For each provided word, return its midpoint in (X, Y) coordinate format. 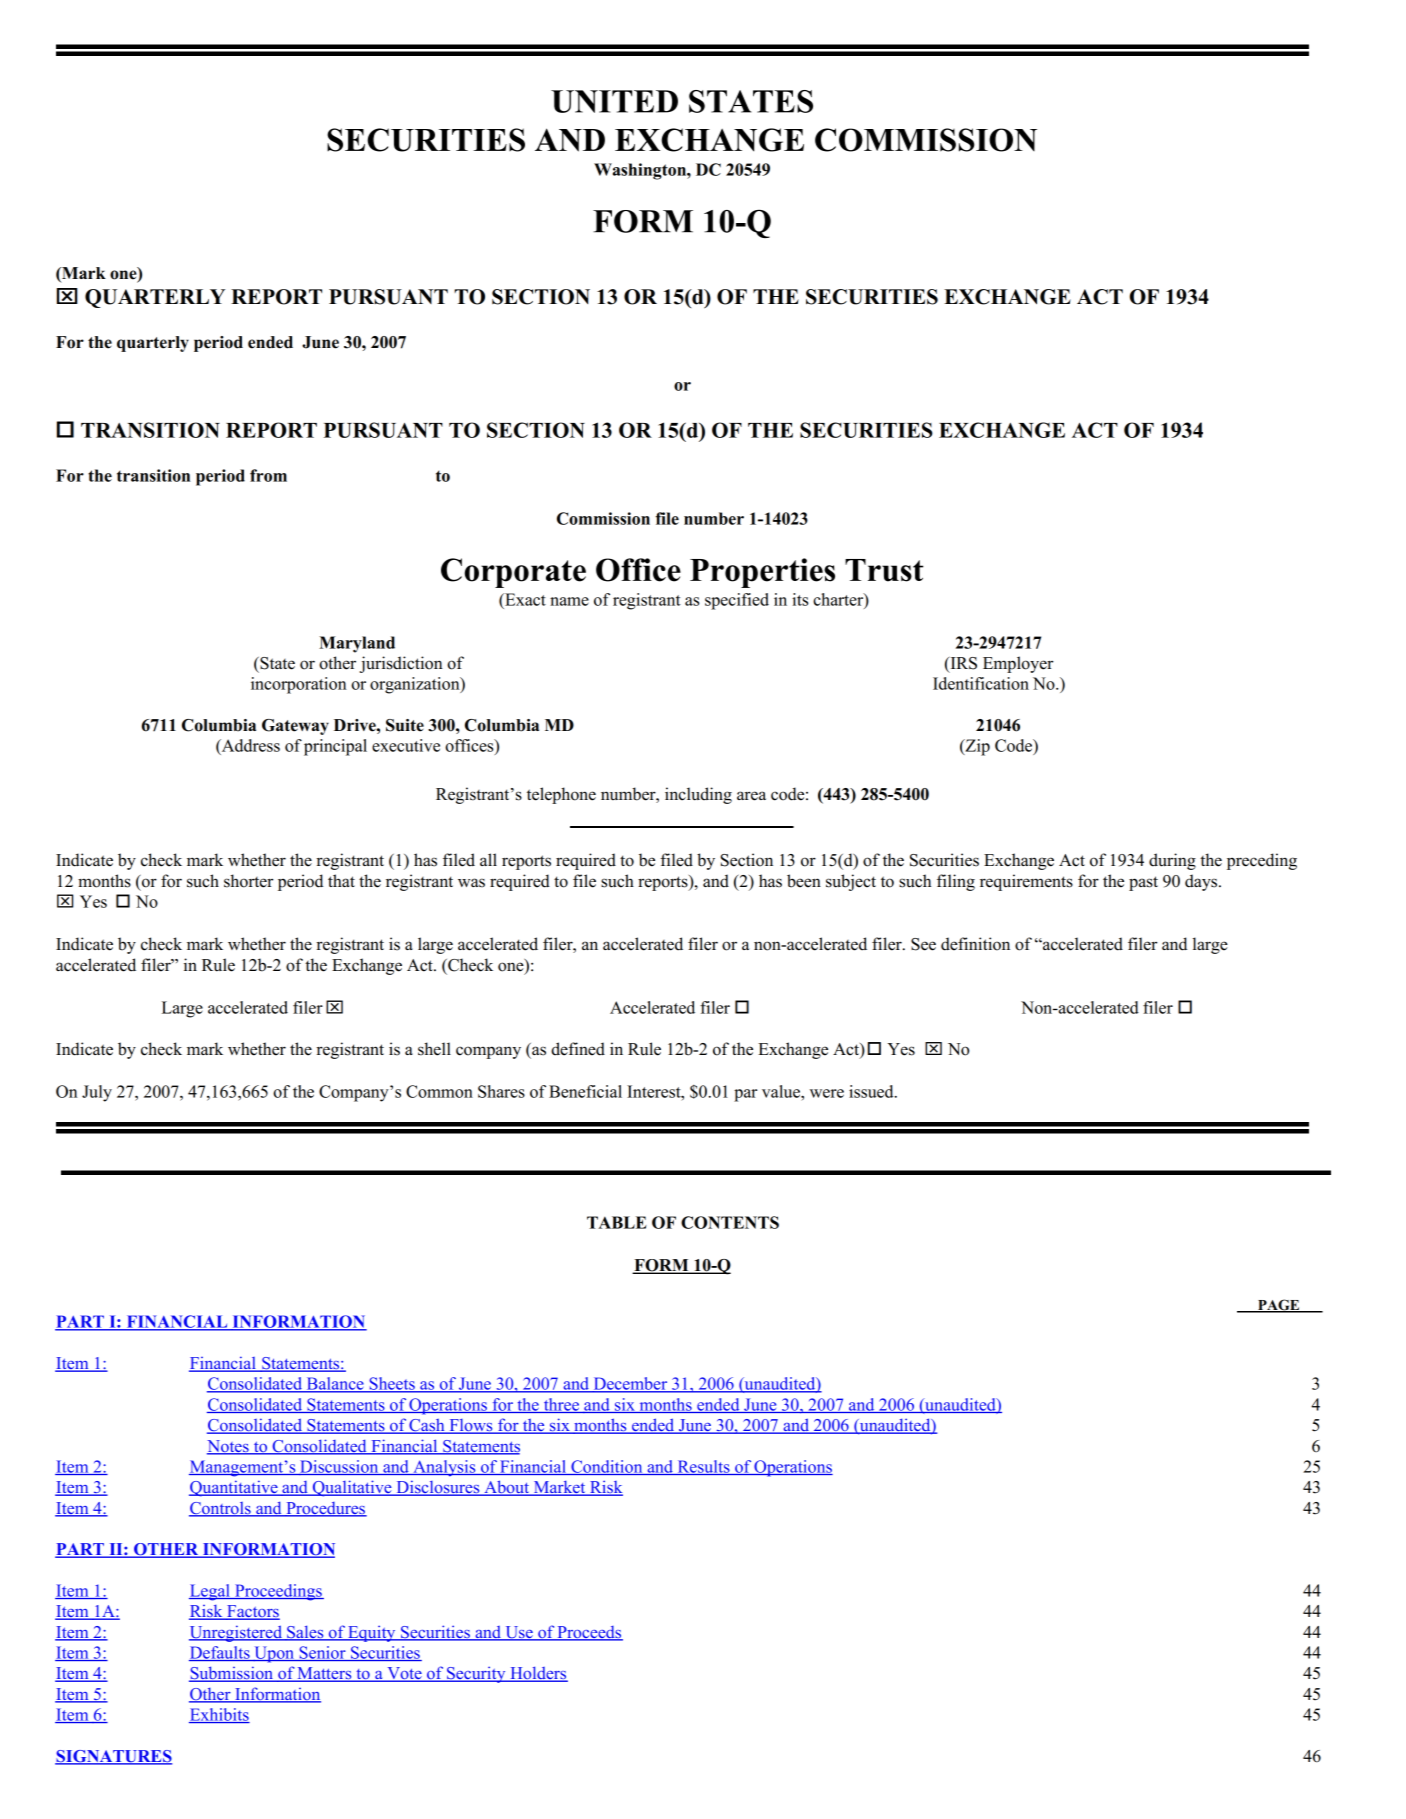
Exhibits (219, 1715)
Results (703, 1467)
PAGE (1279, 1306)
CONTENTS (730, 1222)
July (97, 1093)
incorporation (299, 685)
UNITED (614, 101)
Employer (1018, 664)
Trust (884, 570)
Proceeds (589, 1633)
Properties (762, 573)
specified (737, 601)
